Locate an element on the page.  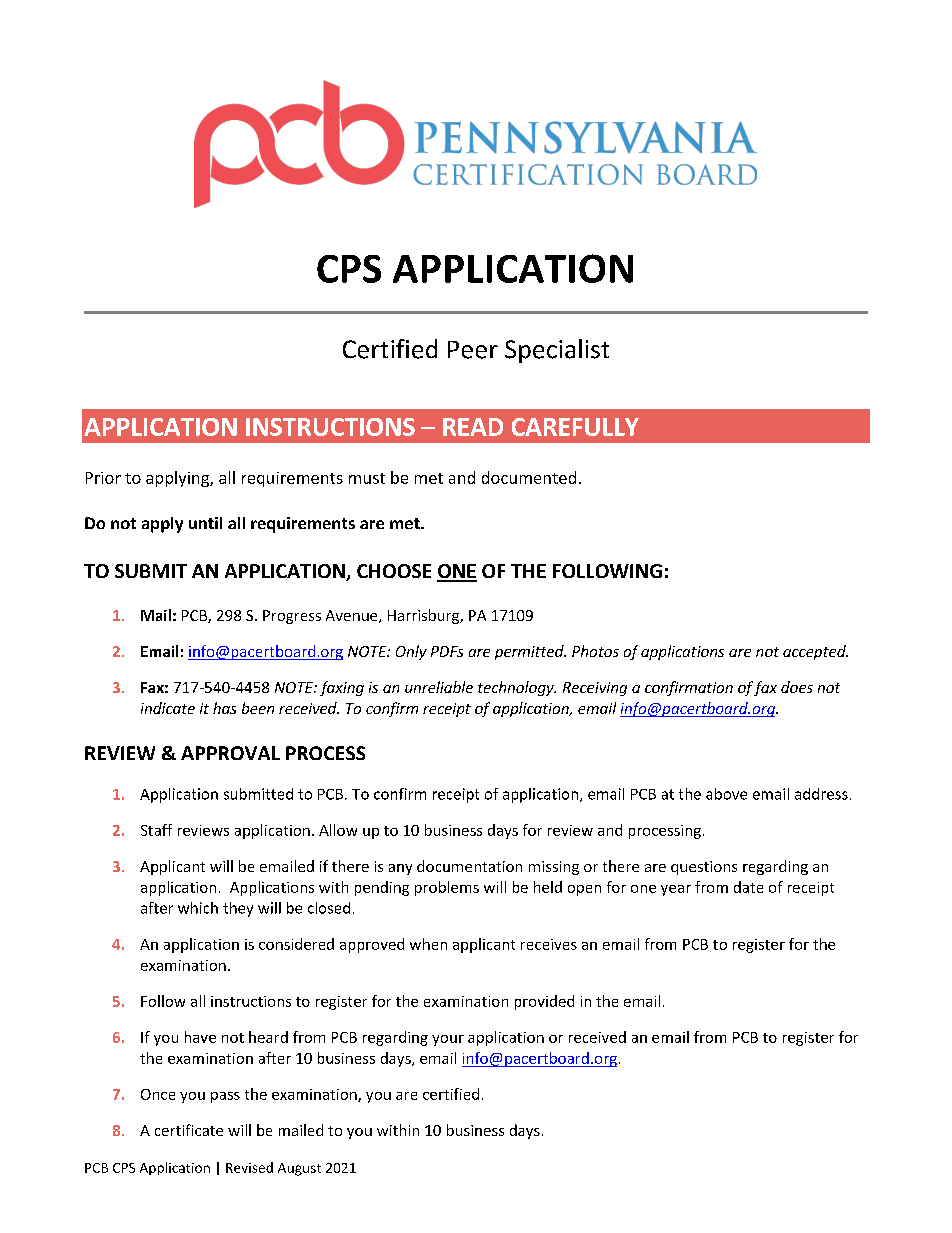
Specialist is located at coordinates (557, 351).
